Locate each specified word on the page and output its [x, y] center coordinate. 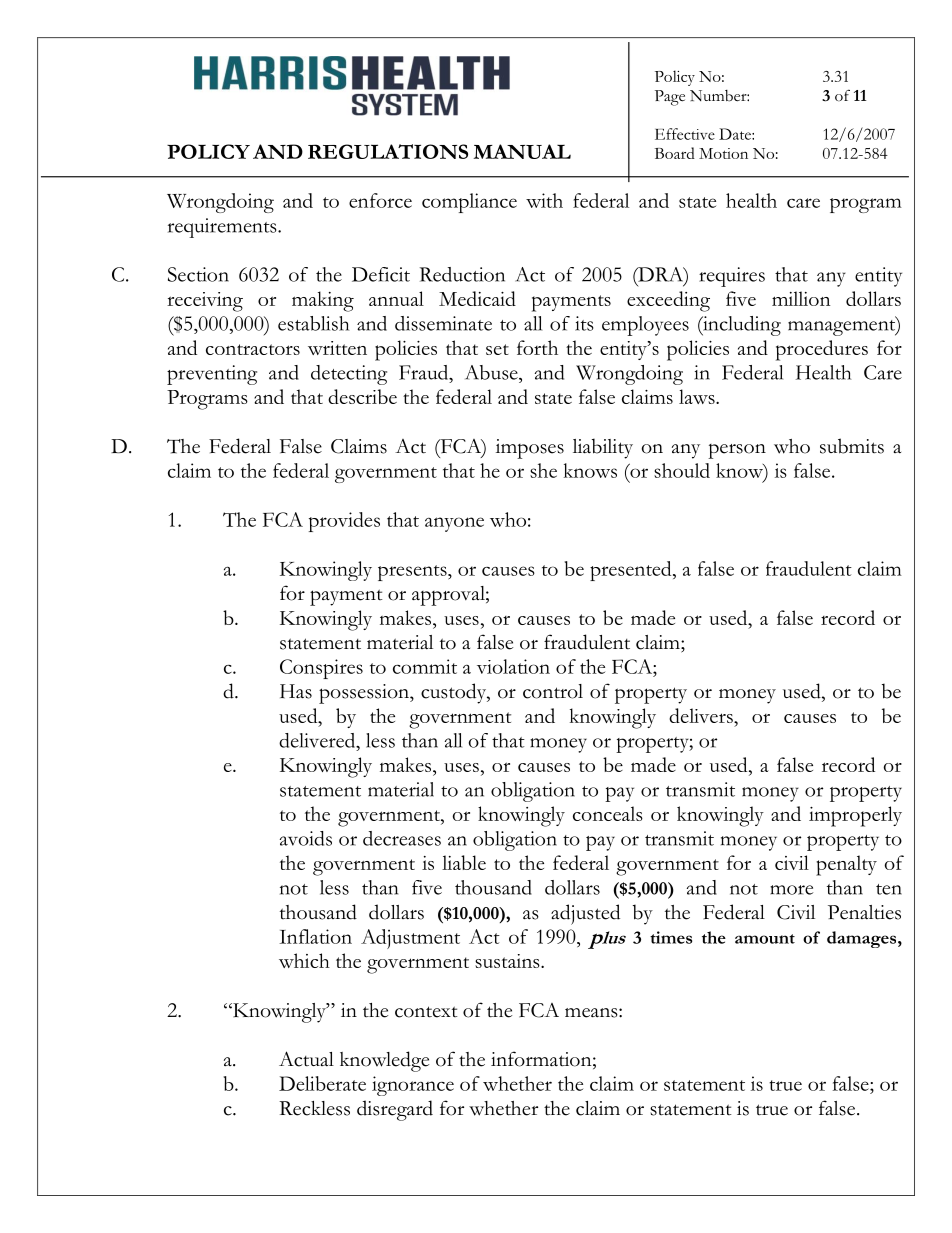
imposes [530, 449]
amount [765, 939]
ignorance [413, 1086]
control [553, 691]
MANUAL [522, 151]
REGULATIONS [388, 151]
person [737, 451]
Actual [306, 1059]
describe [362, 396]
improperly [855, 816]
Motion [723, 153]
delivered [318, 740]
